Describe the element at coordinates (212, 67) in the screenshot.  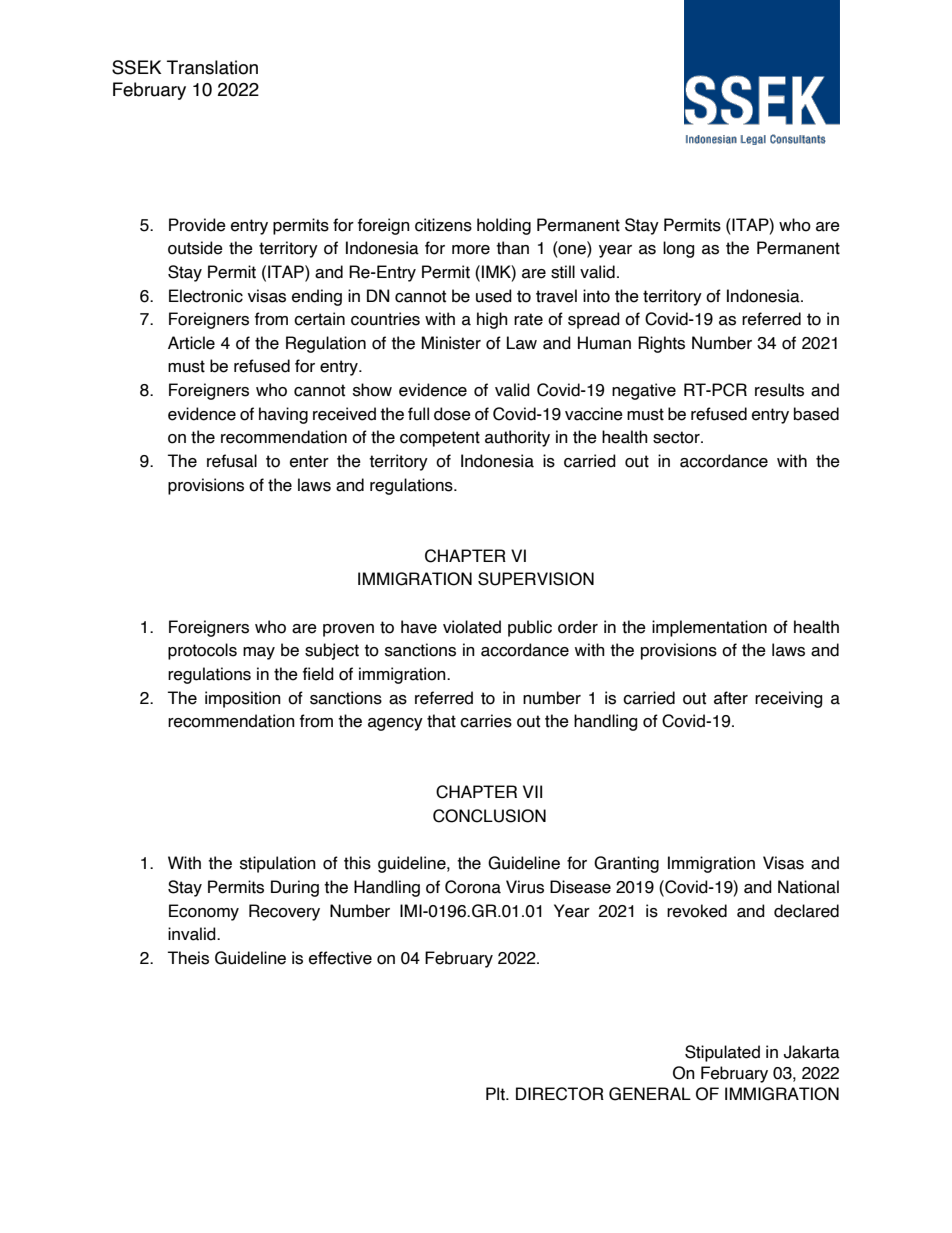
I see `Translation` at that location.
